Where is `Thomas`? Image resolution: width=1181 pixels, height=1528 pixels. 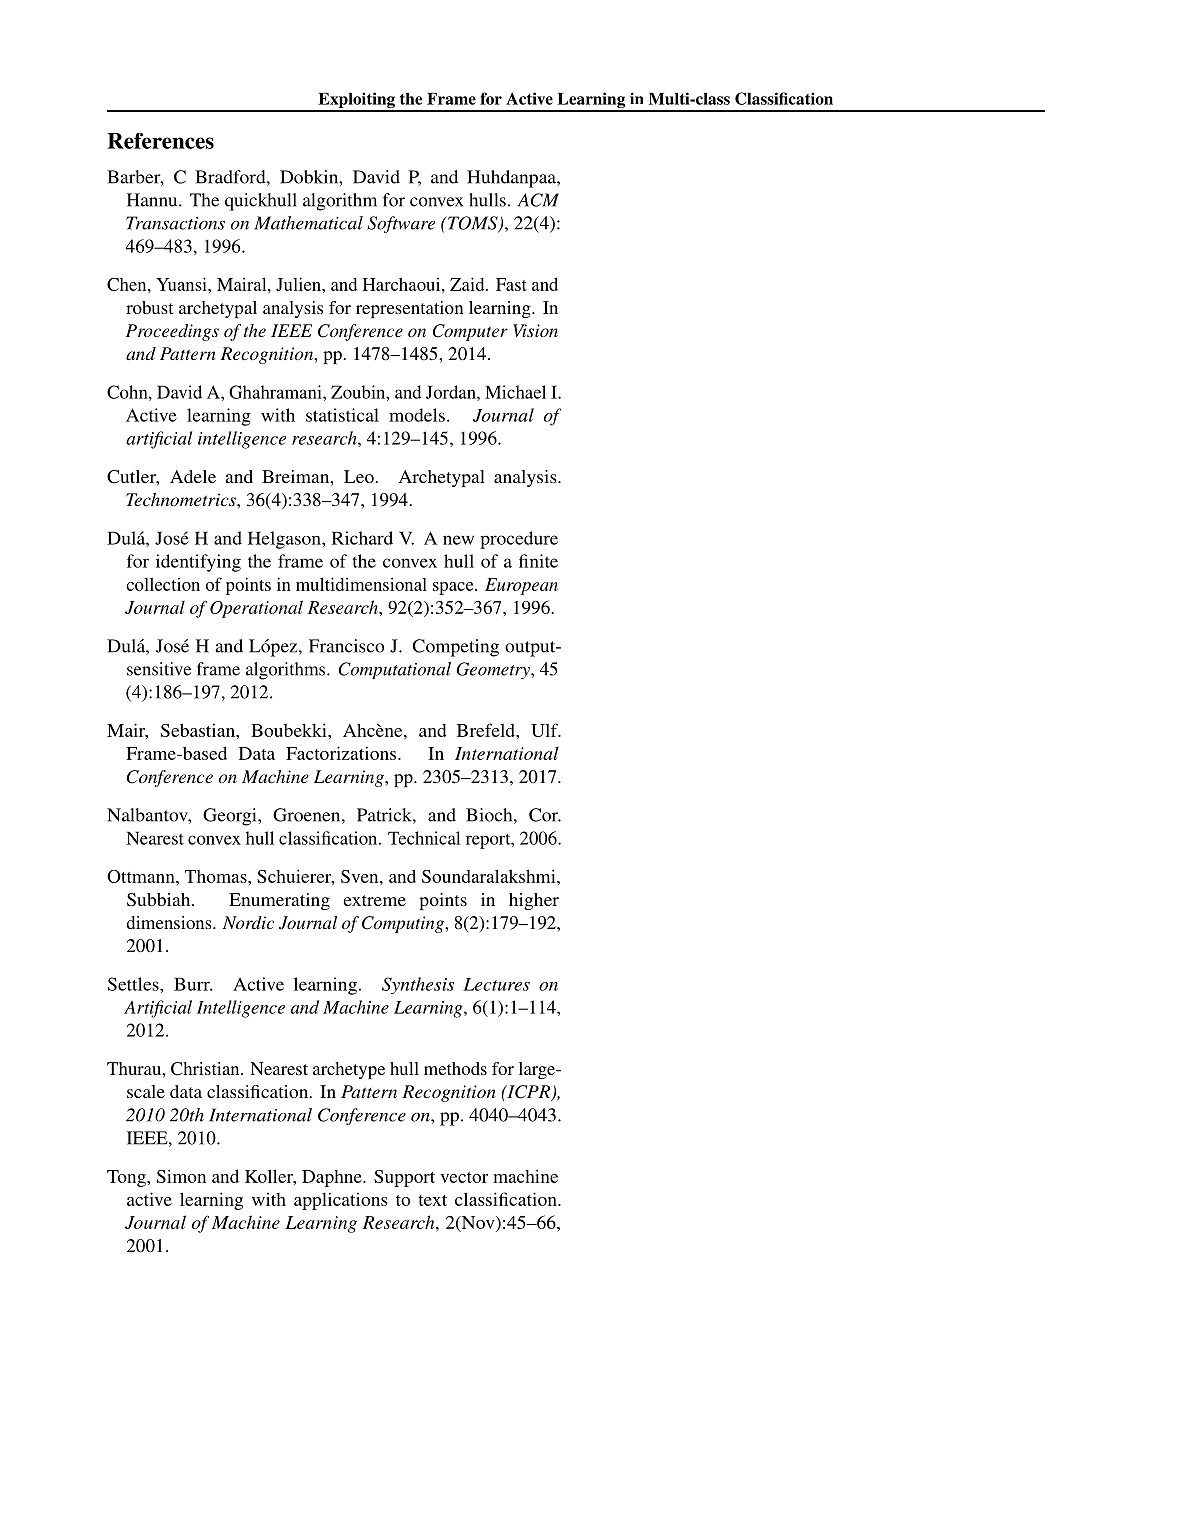 Thomas is located at coordinates (217, 876).
